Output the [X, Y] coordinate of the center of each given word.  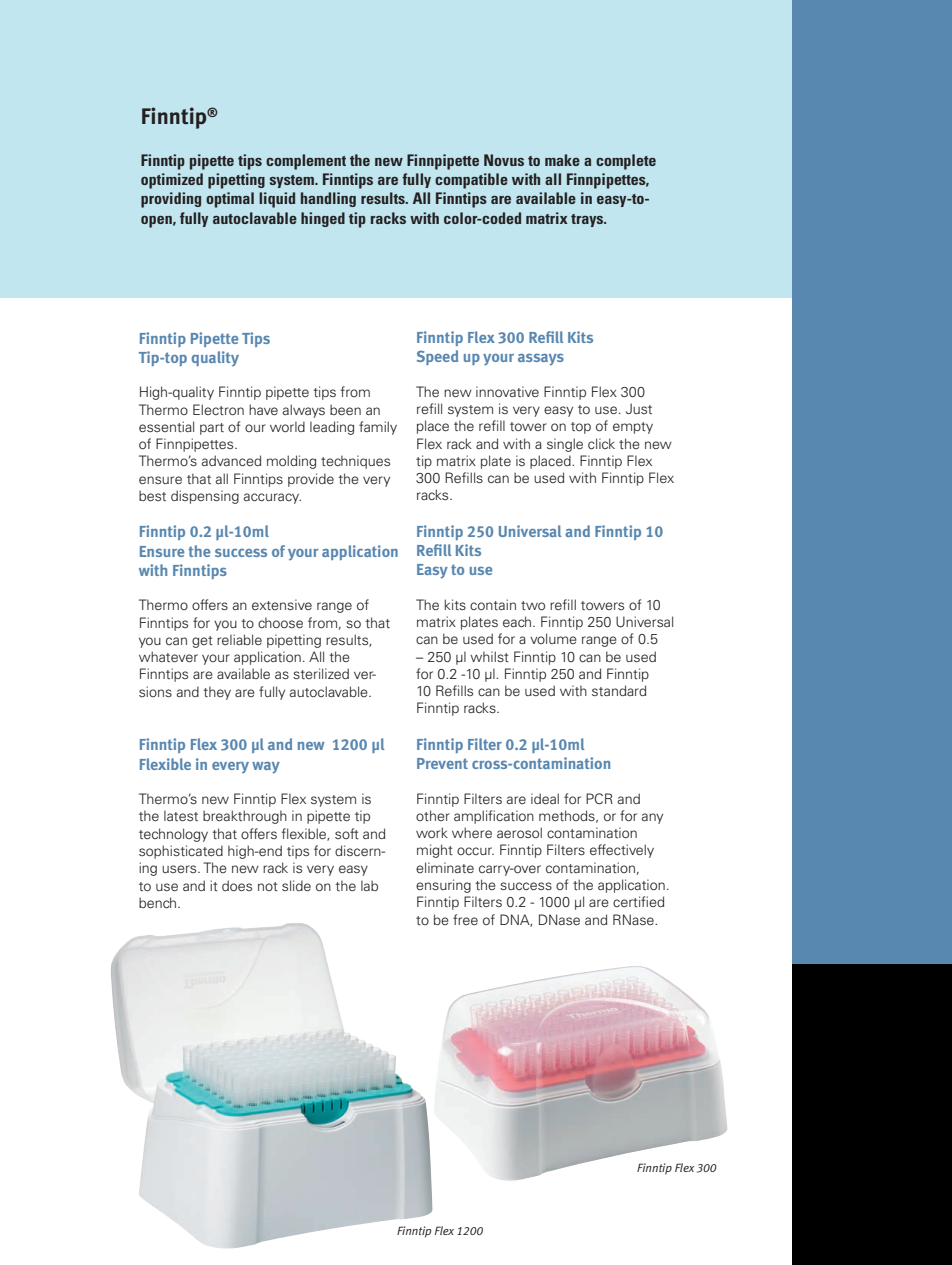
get [202, 642]
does [237, 885]
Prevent [442, 763]
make [562, 160]
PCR [599, 798]
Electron [218, 409]
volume [553, 638]
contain [493, 604]
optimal [230, 200]
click [601, 443]
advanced [231, 460]
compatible [471, 181]
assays [541, 359]
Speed [437, 357]
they [217, 693]
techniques [355, 462]
